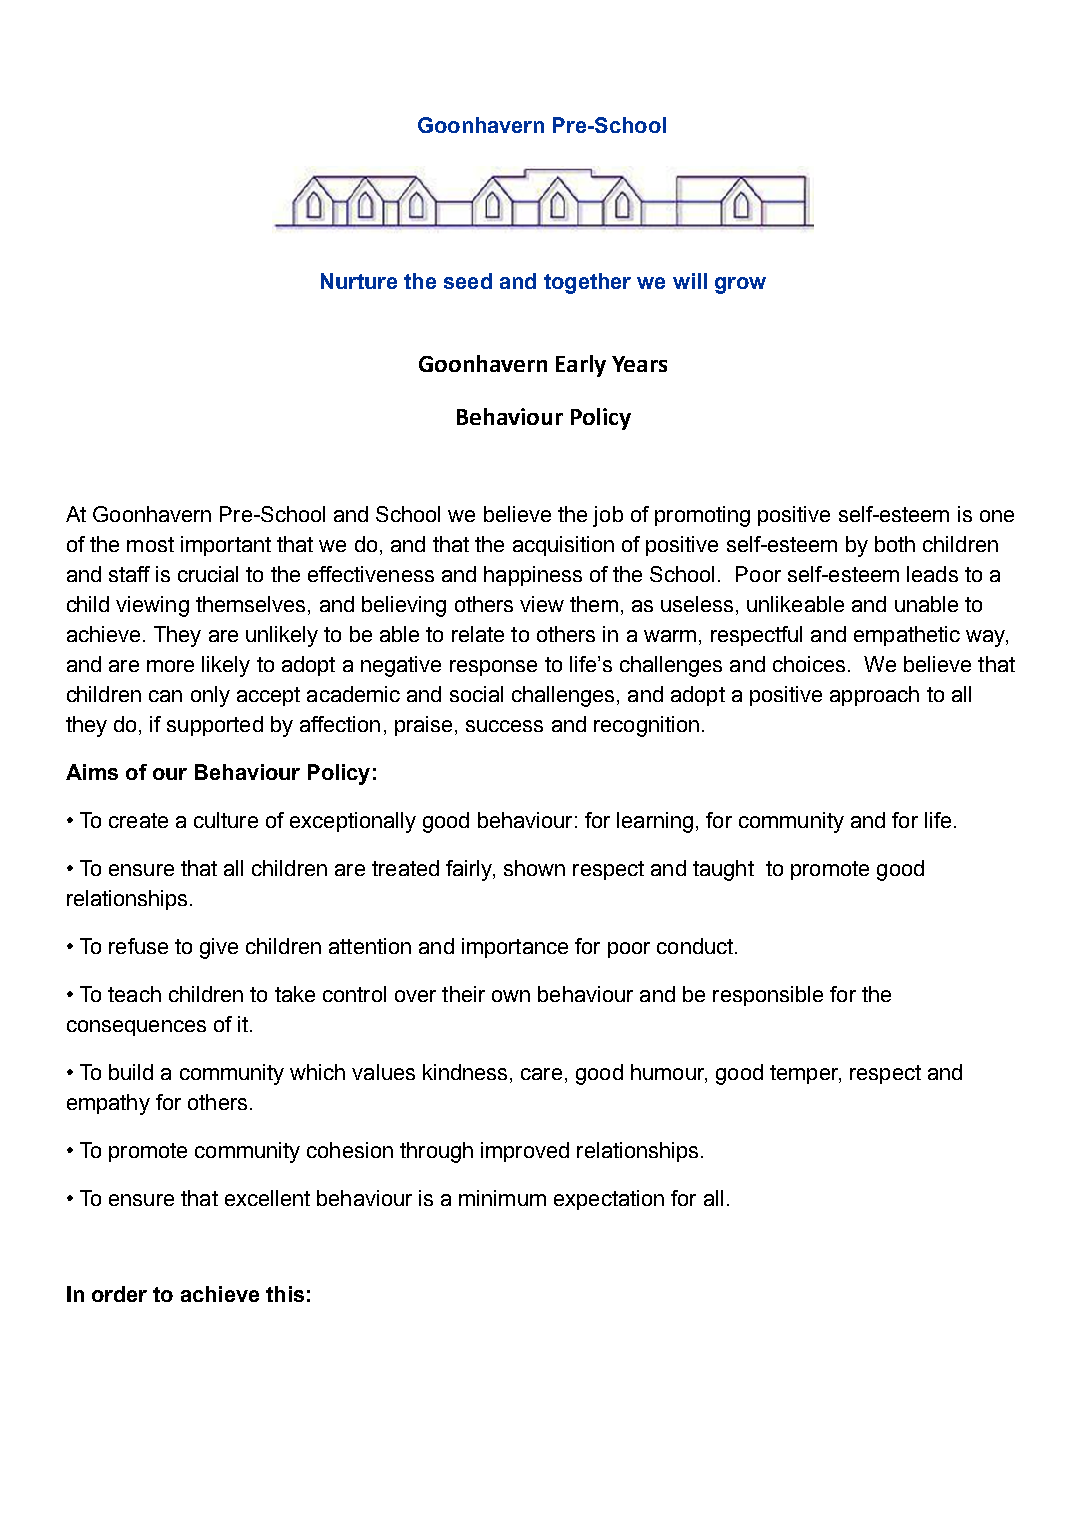 This screenshot has height=1536, width=1087. Describe the element at coordinates (502, 1198) in the screenshot. I see `minimum` at that location.
